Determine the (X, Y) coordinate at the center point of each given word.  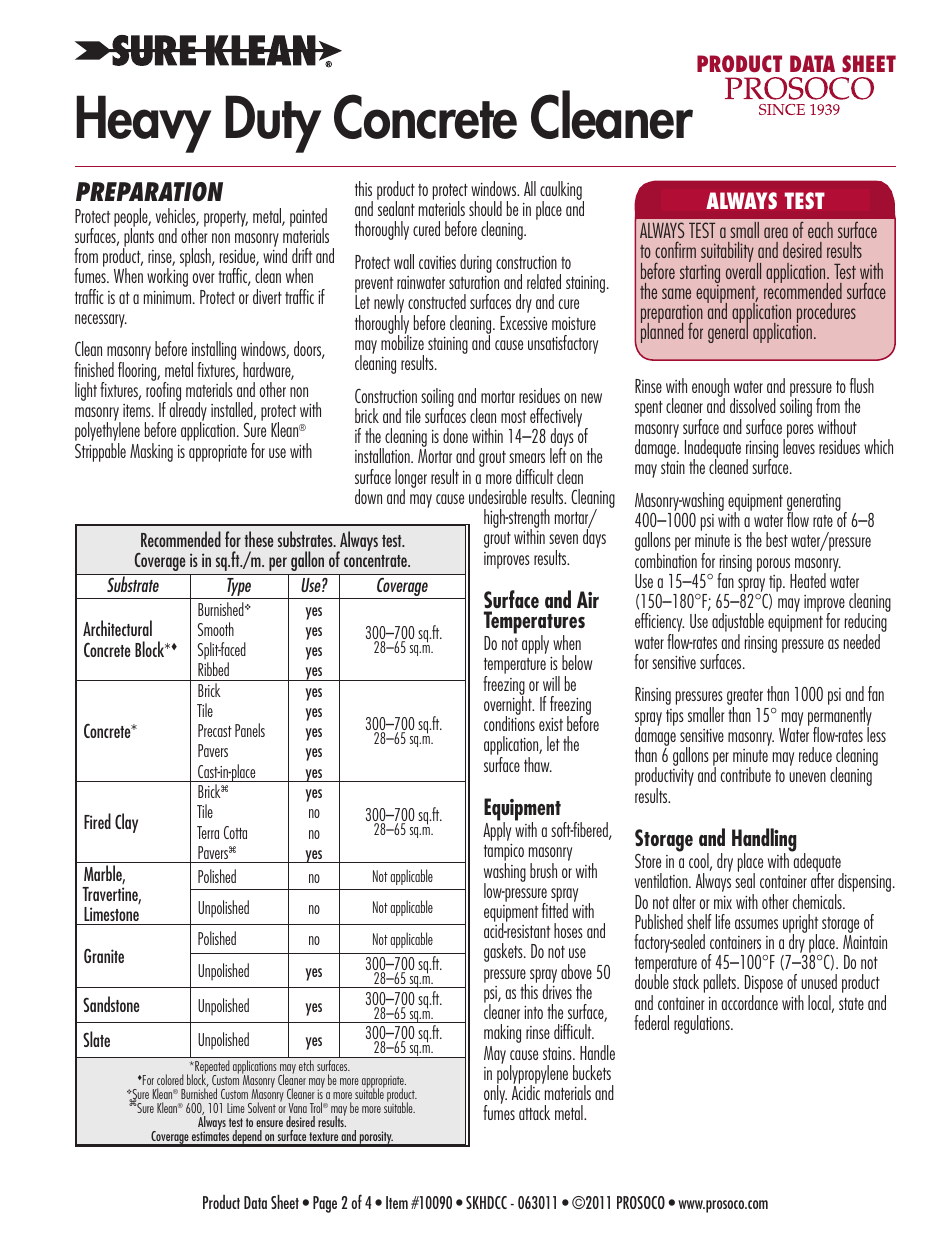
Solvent (262, 1107)
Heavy (143, 124)
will (551, 683)
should (485, 208)
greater (745, 698)
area (776, 232)
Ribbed (213, 669)
